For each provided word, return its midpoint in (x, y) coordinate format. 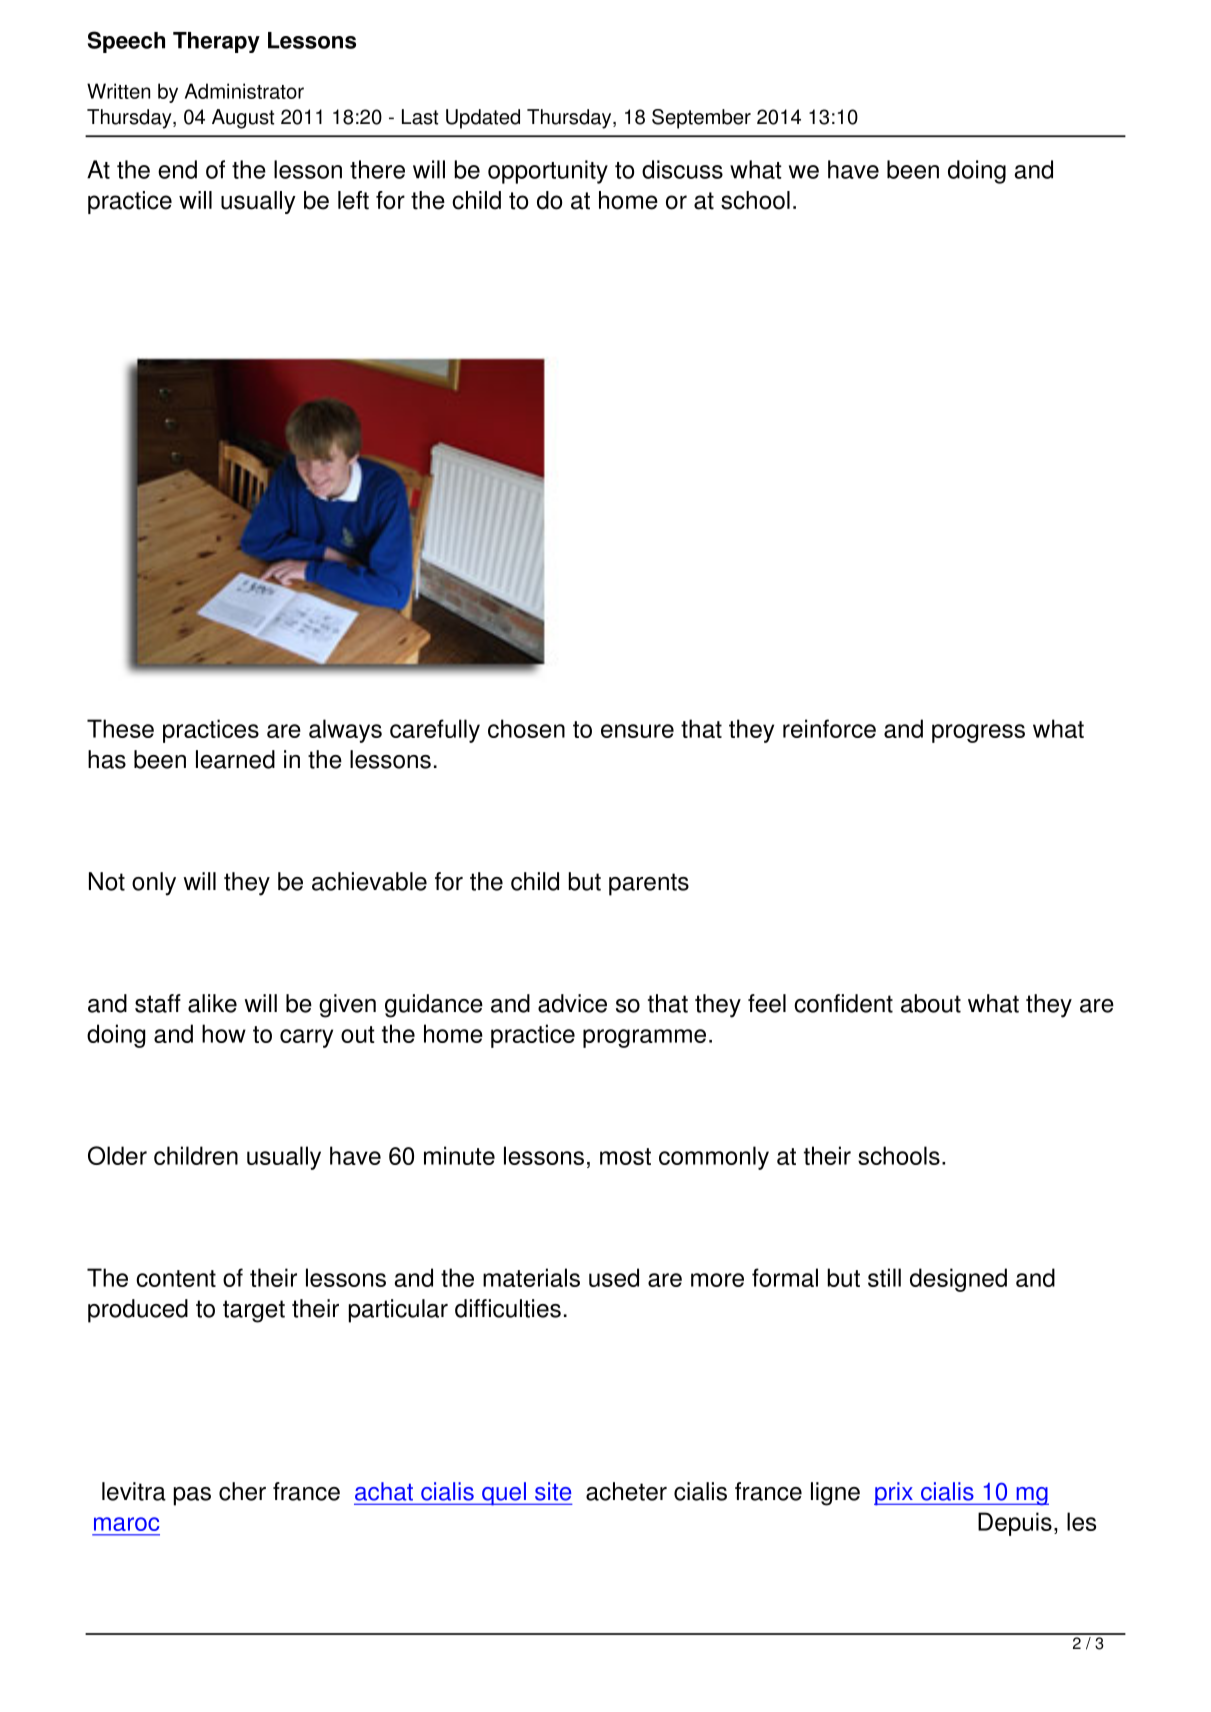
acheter (626, 1491)
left (353, 200)
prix (894, 1494)
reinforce (829, 728)
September (701, 119)
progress (978, 733)
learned (235, 759)
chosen (526, 728)
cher (242, 1491)
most (625, 1156)
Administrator (244, 91)
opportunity (548, 172)
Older (117, 1155)
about (931, 1003)
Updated (483, 119)
